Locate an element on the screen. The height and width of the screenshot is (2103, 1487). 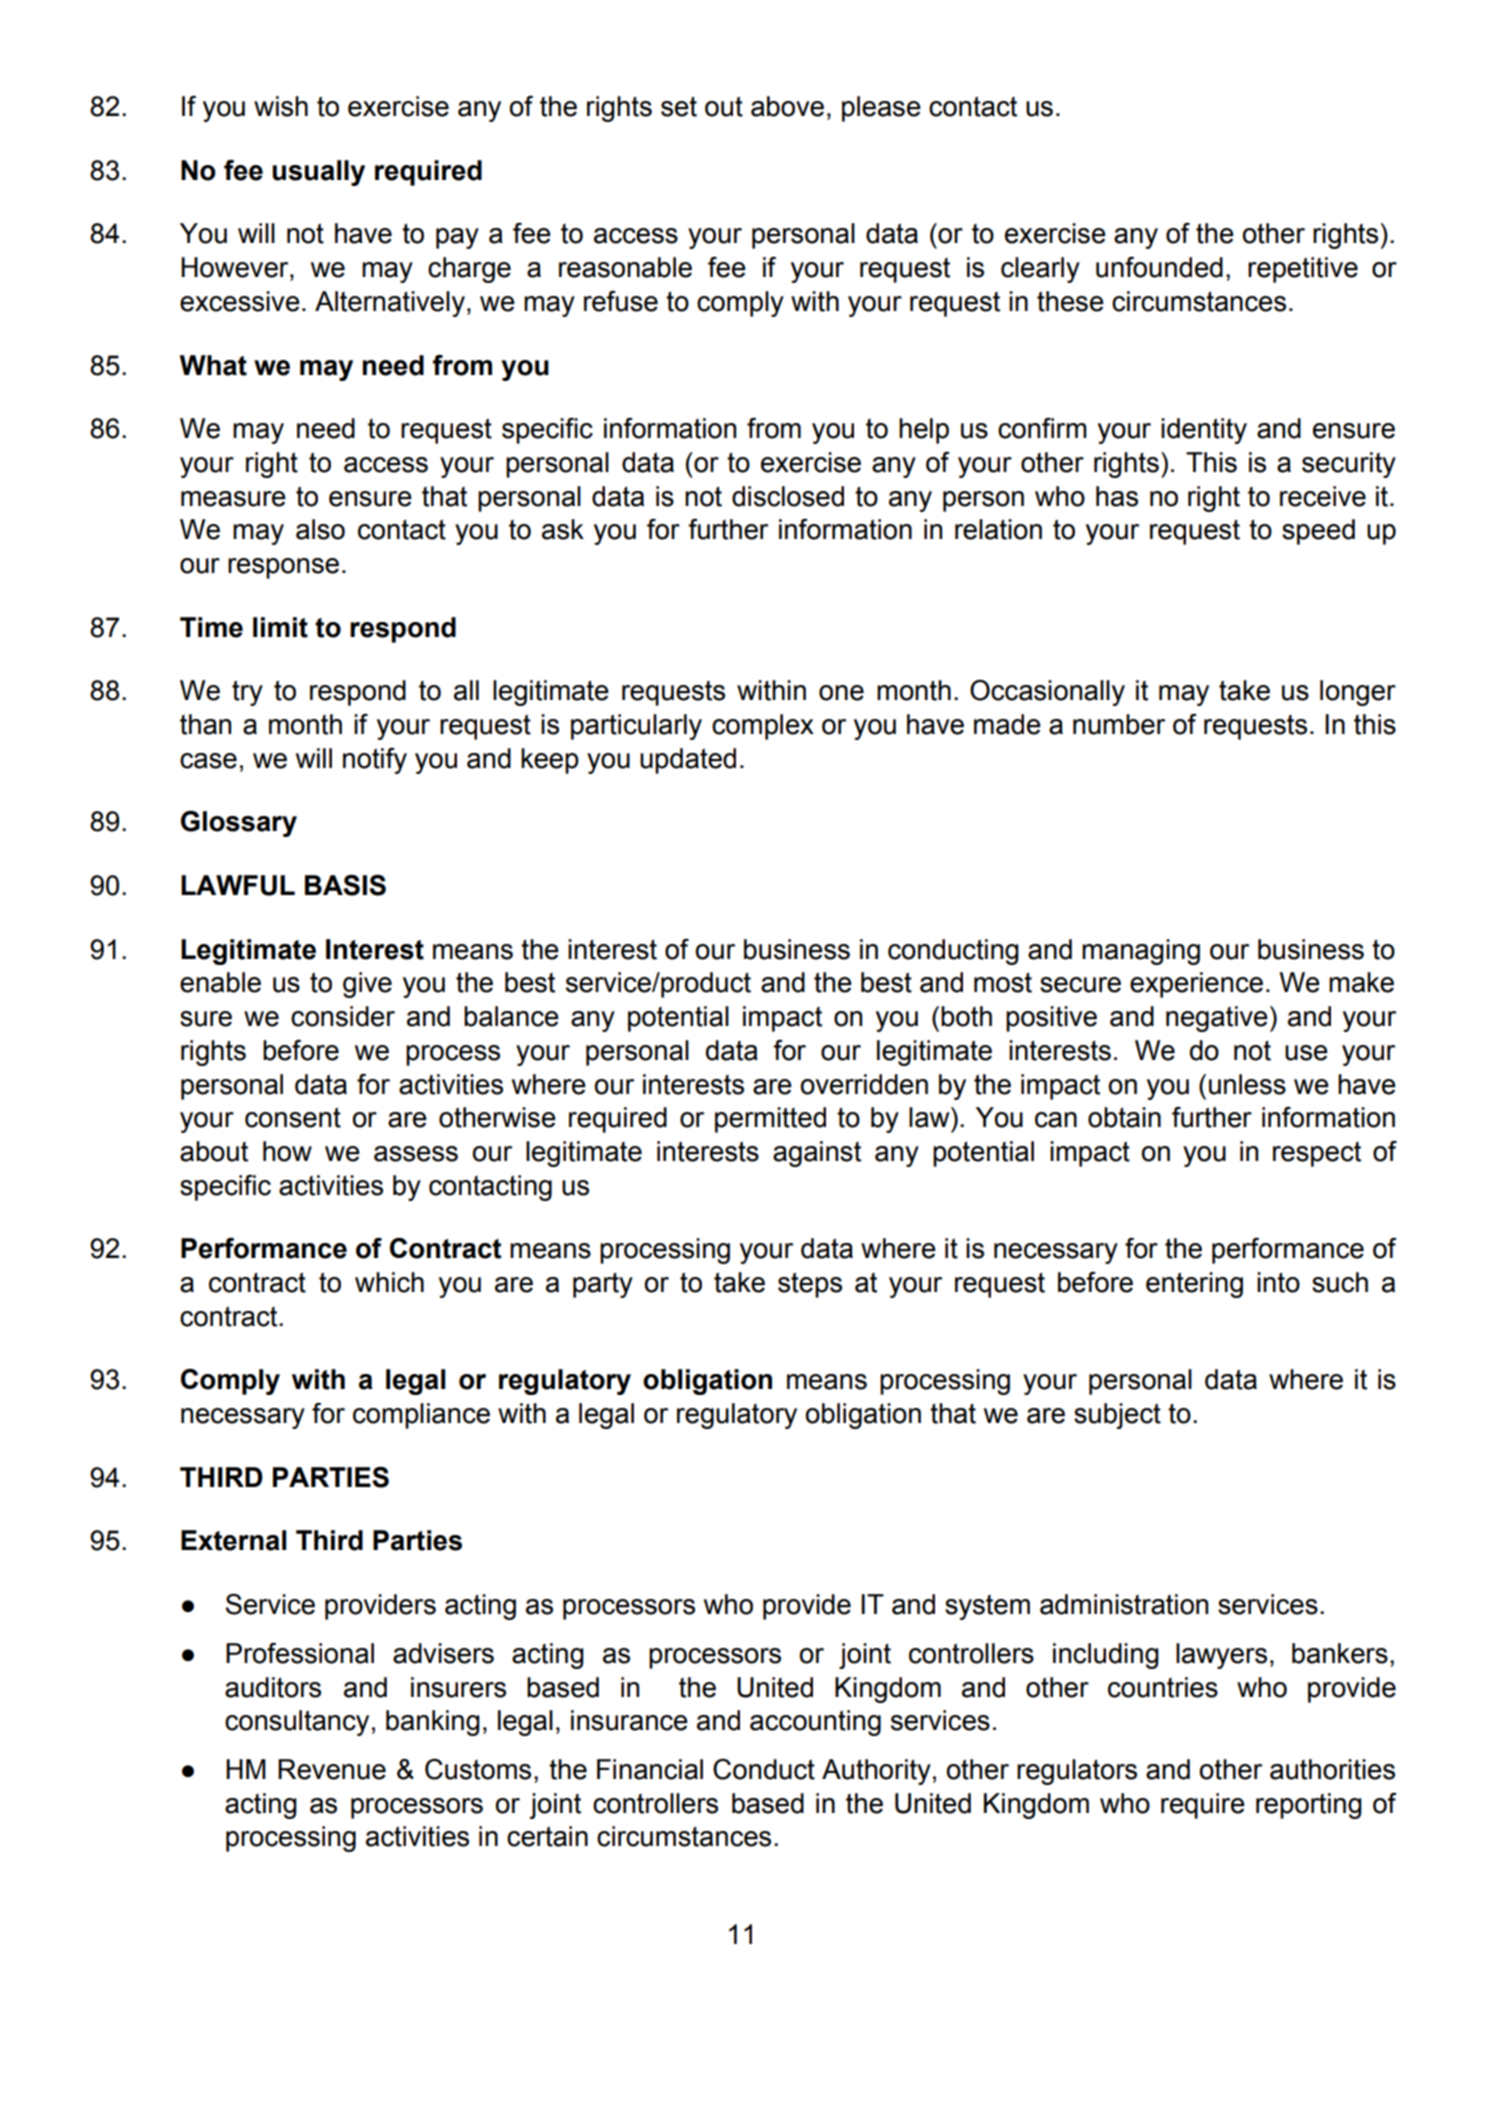
unfounded is located at coordinates (1159, 267).
